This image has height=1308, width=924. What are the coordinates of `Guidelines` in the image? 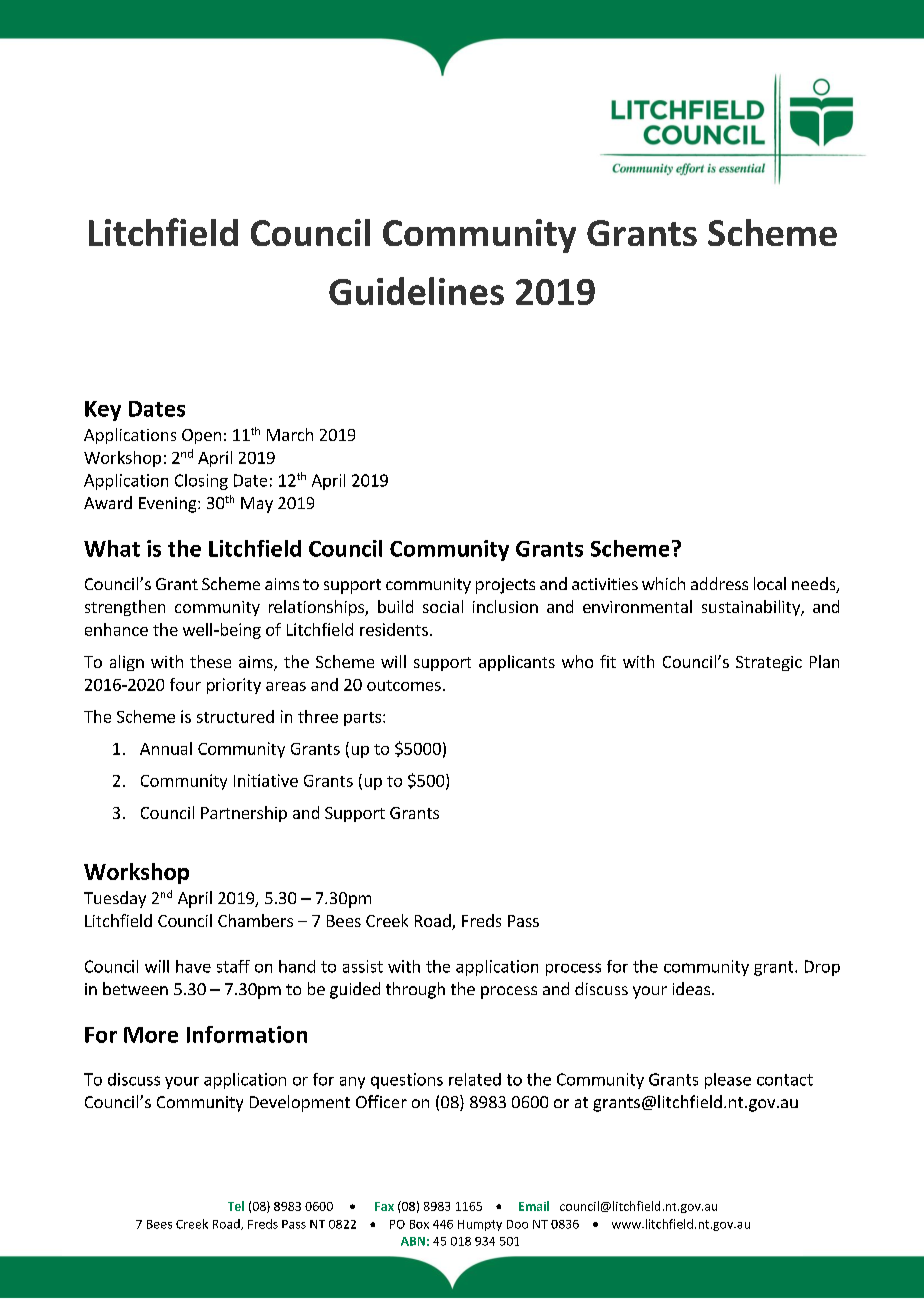 It's located at (416, 291).
